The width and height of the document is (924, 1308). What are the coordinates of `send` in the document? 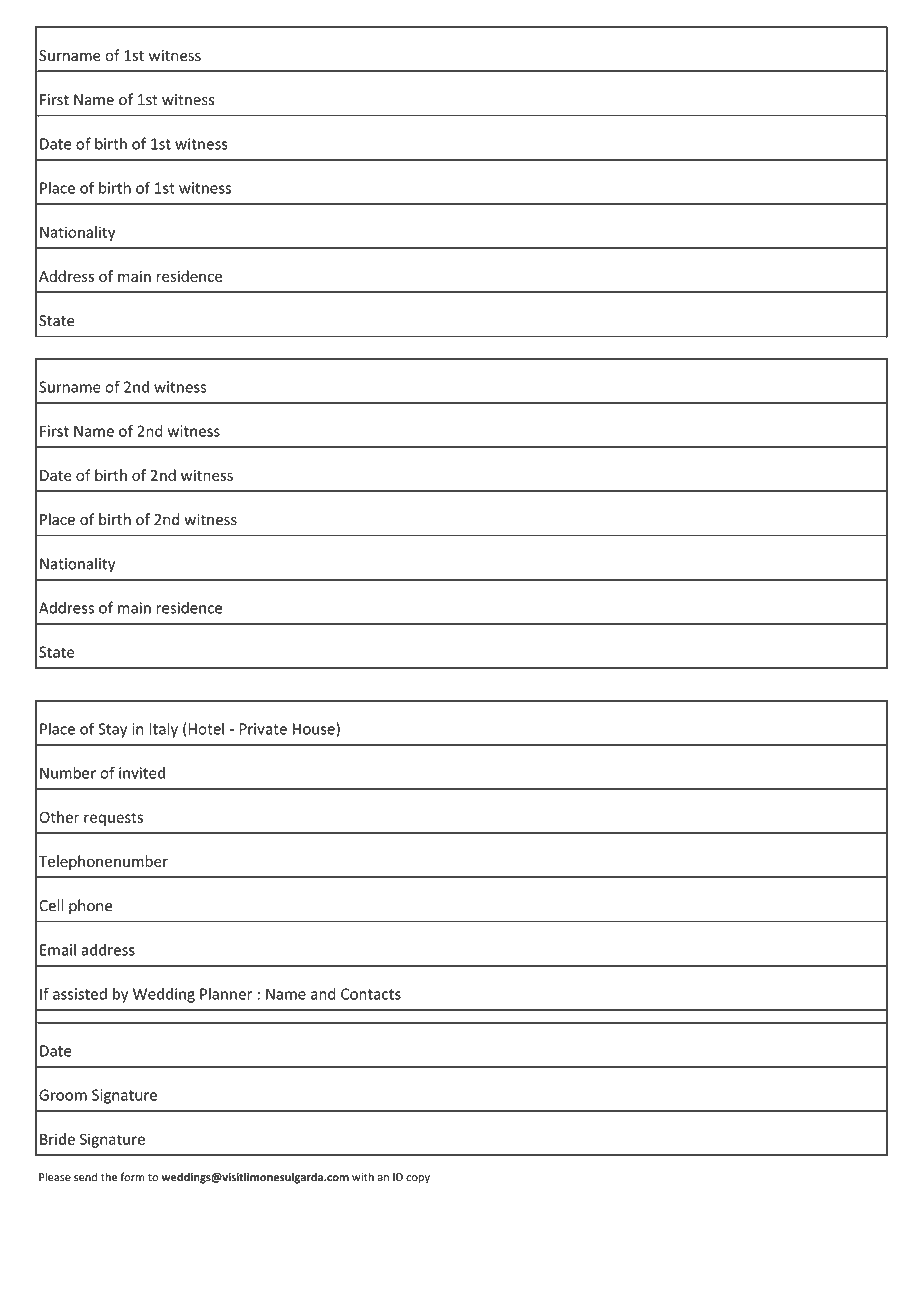 It's located at (85, 1177).
